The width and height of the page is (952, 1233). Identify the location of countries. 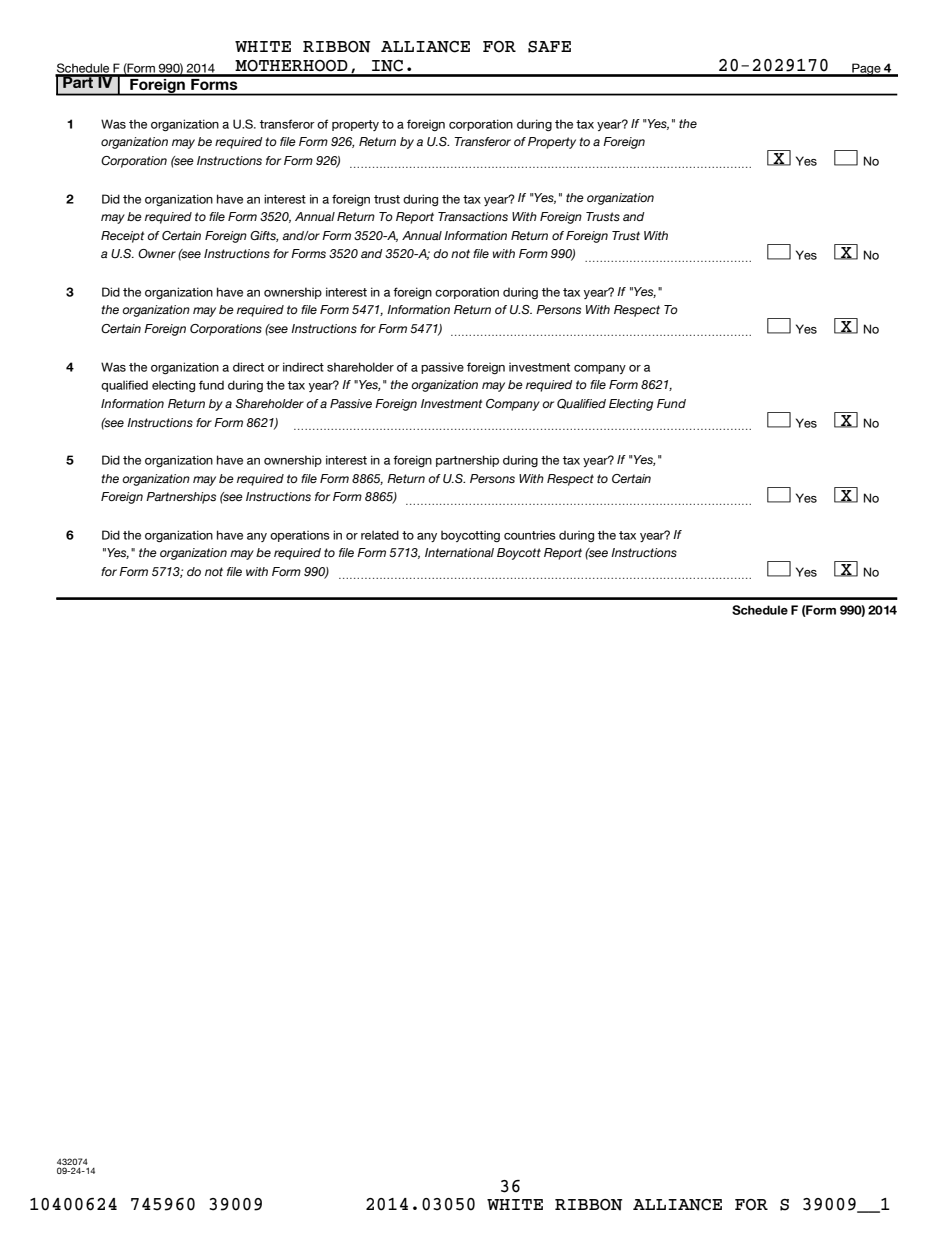
(530, 535).
